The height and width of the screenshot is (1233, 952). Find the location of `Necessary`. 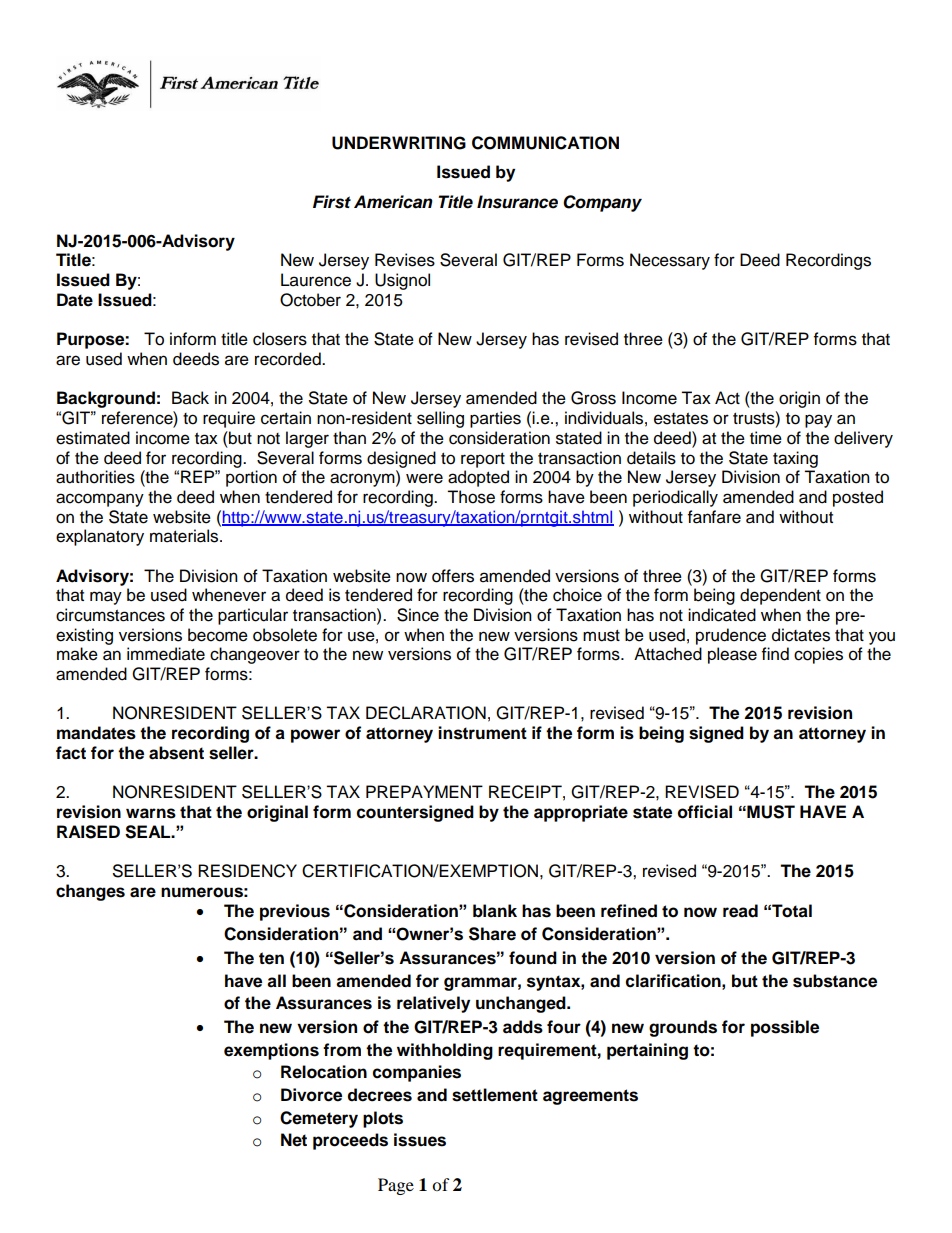

Necessary is located at coordinates (670, 261).
